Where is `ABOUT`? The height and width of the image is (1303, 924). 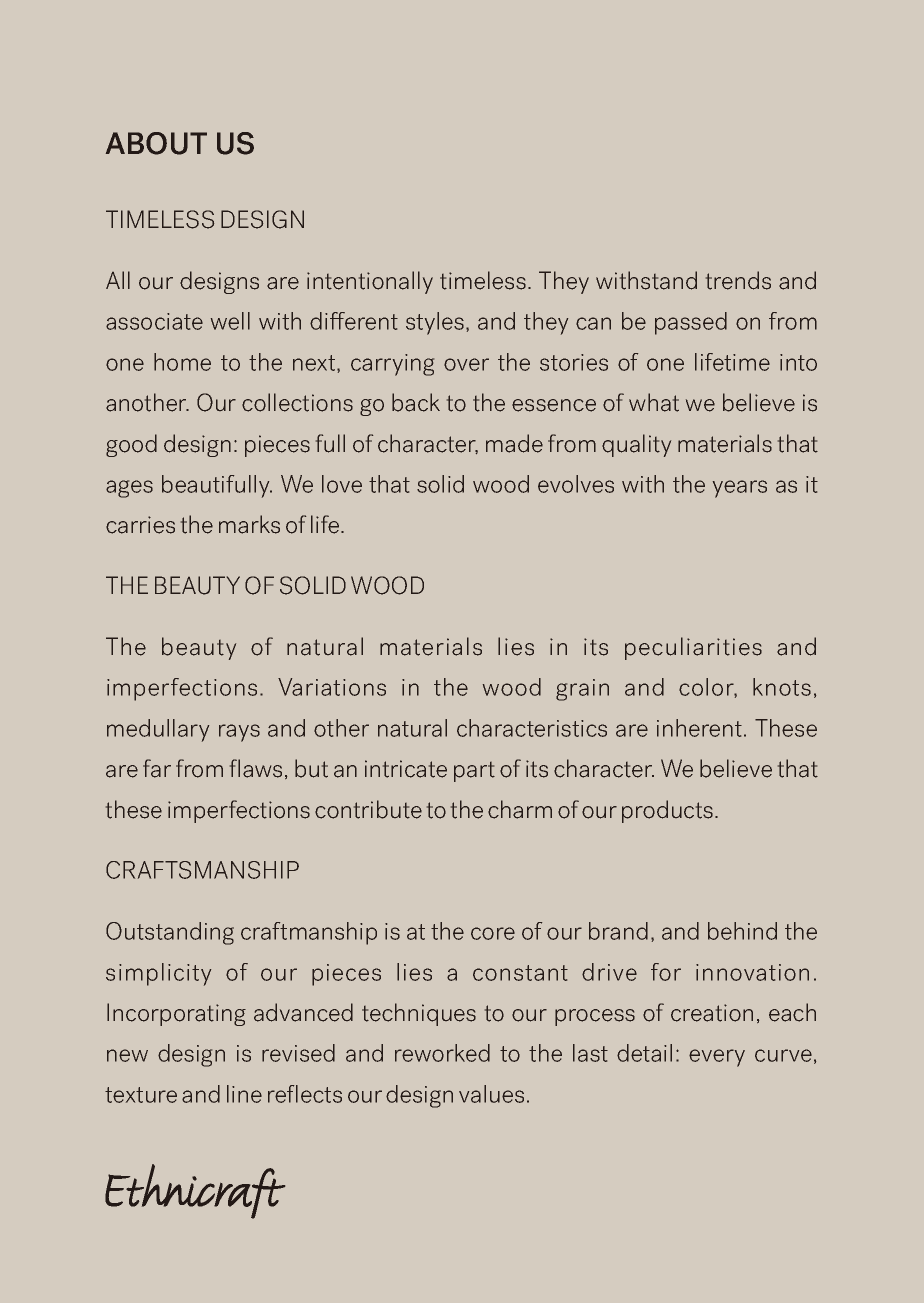 ABOUT is located at coordinates (156, 143).
